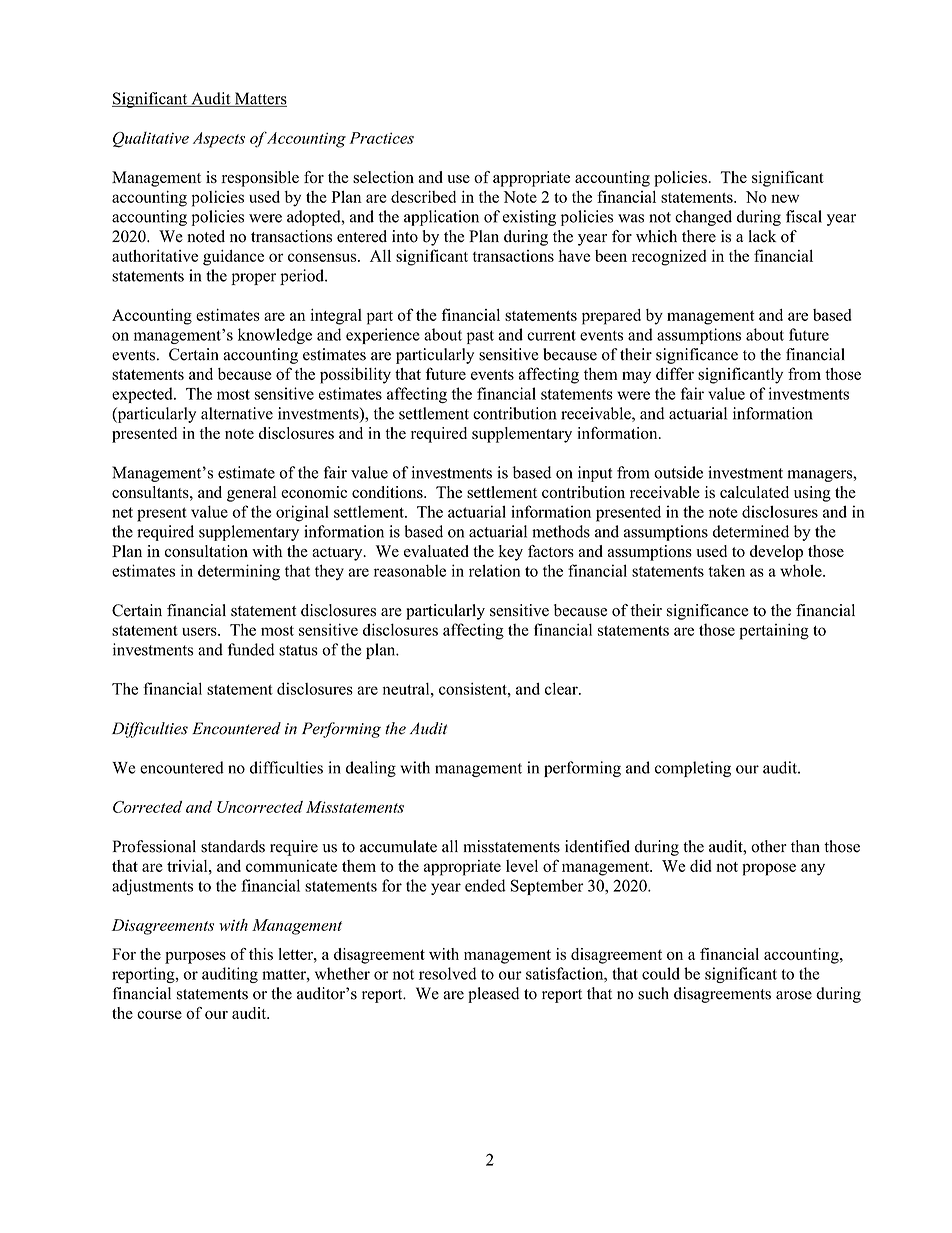  I want to click on alternative, so click(237, 413).
